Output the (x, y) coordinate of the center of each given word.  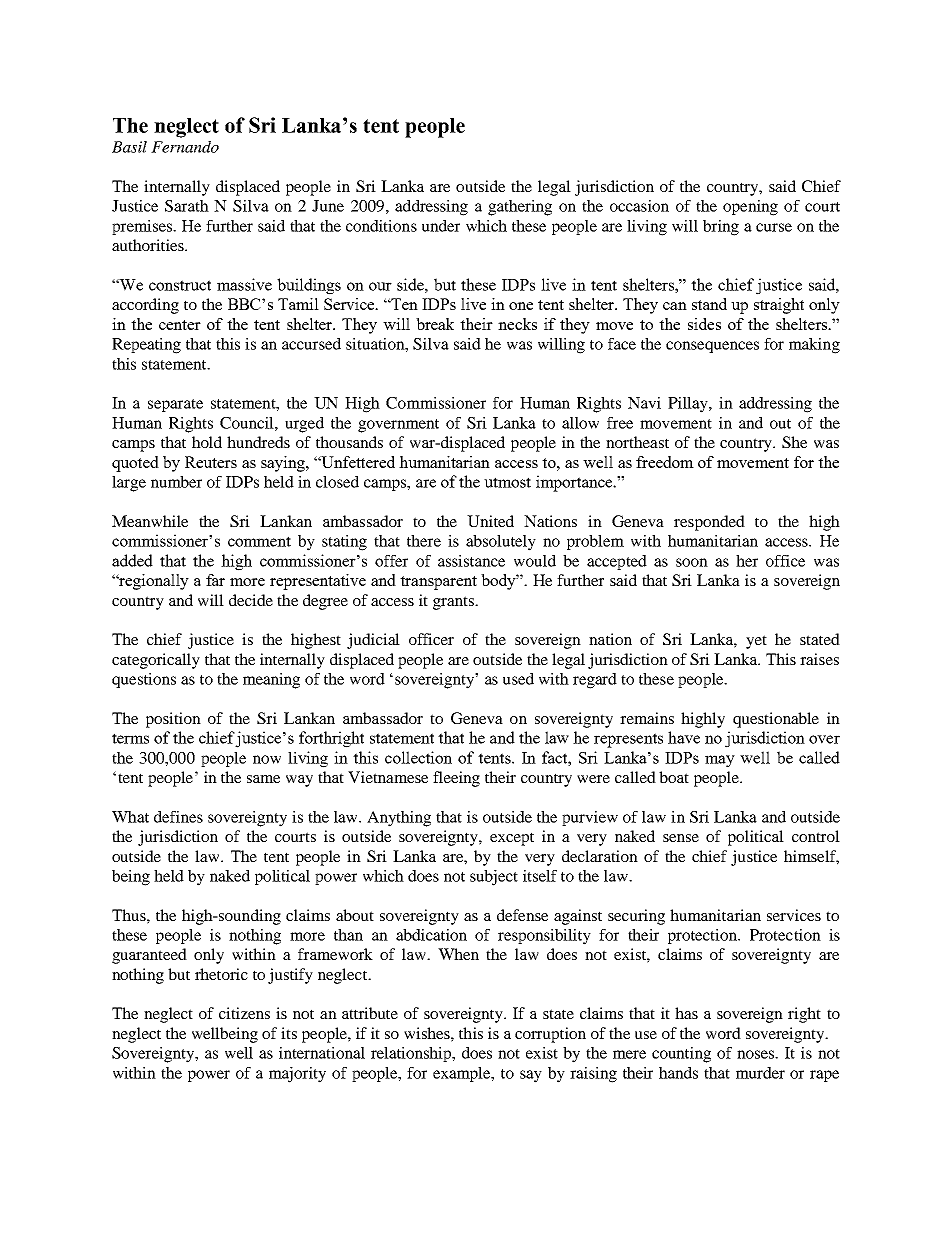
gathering (520, 208)
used (518, 679)
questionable (776, 720)
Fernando (185, 147)
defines (178, 817)
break (435, 324)
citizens (244, 1013)
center (180, 325)
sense (681, 838)
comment (259, 541)
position (173, 720)
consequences (712, 347)
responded (709, 523)
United (490, 521)
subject (494, 878)
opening (750, 208)
